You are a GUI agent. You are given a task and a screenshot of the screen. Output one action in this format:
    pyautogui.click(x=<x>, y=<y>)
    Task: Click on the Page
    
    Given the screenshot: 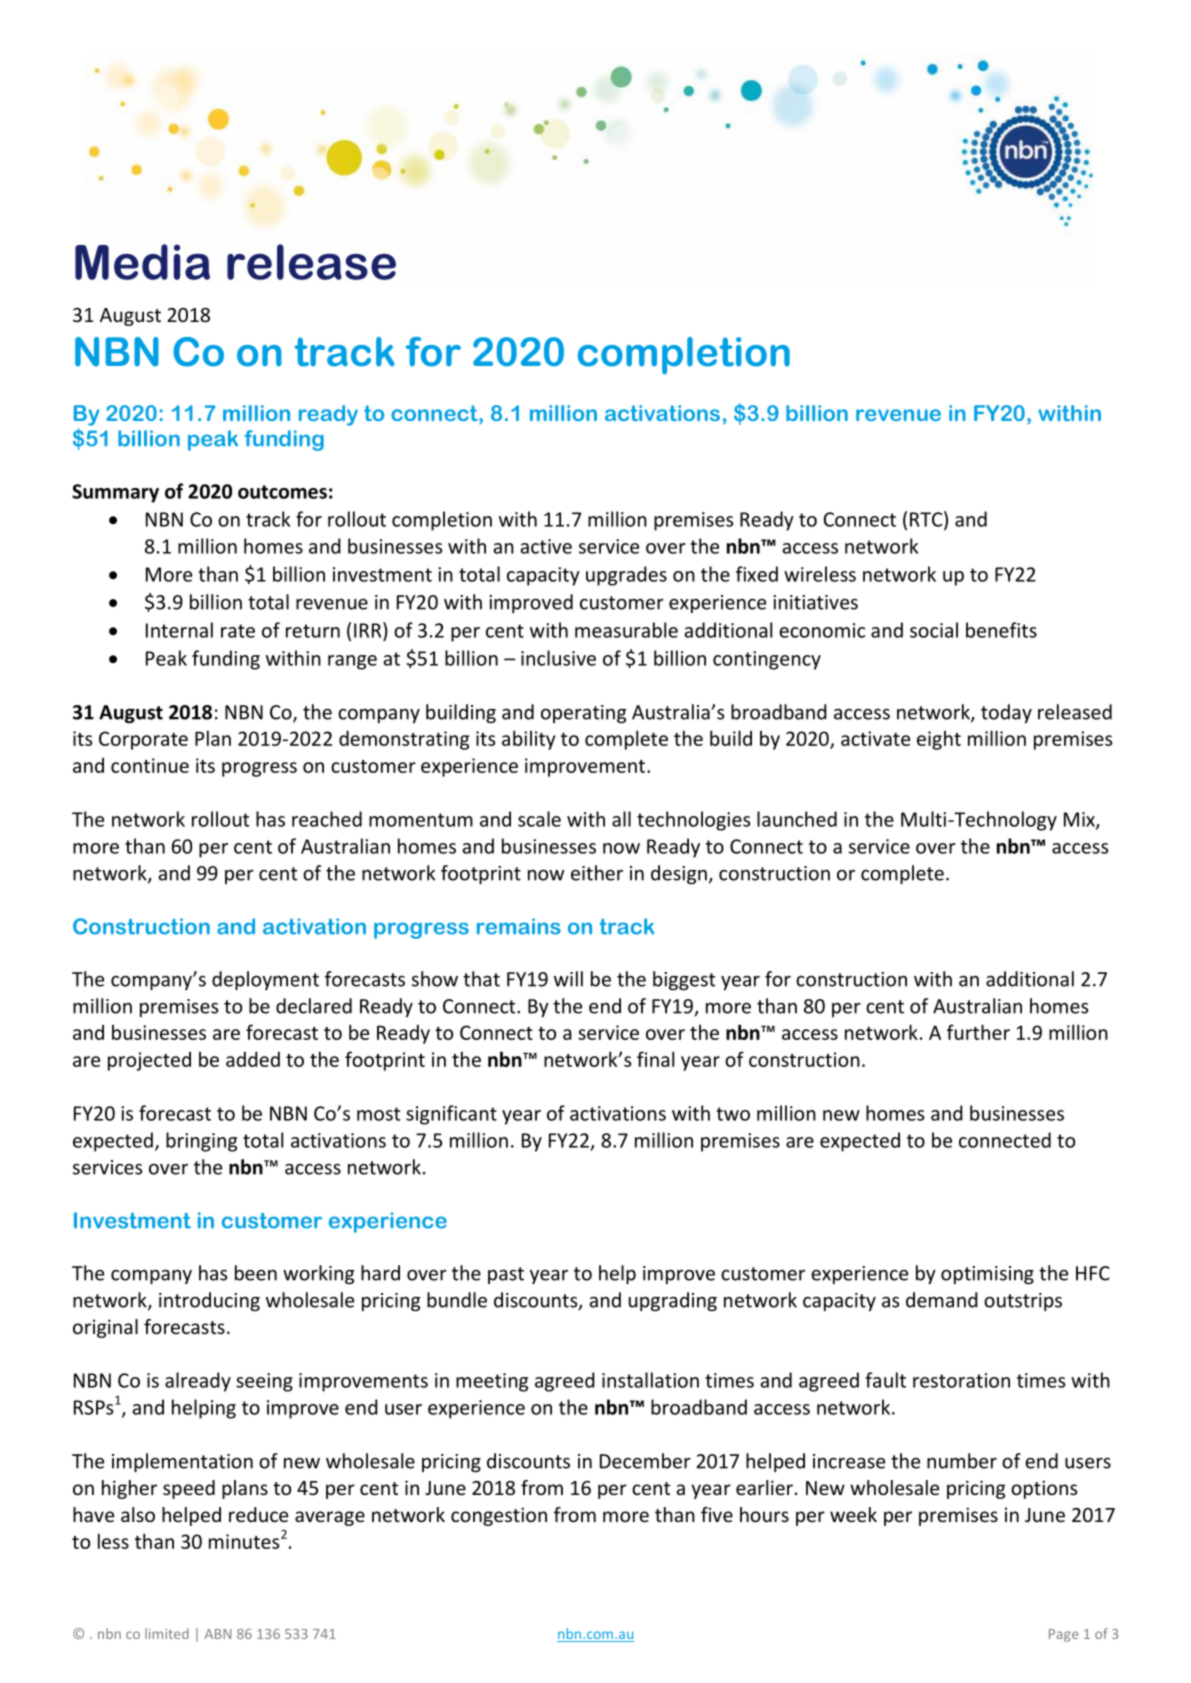 What is the action you would take?
    pyautogui.click(x=1064, y=1635)
